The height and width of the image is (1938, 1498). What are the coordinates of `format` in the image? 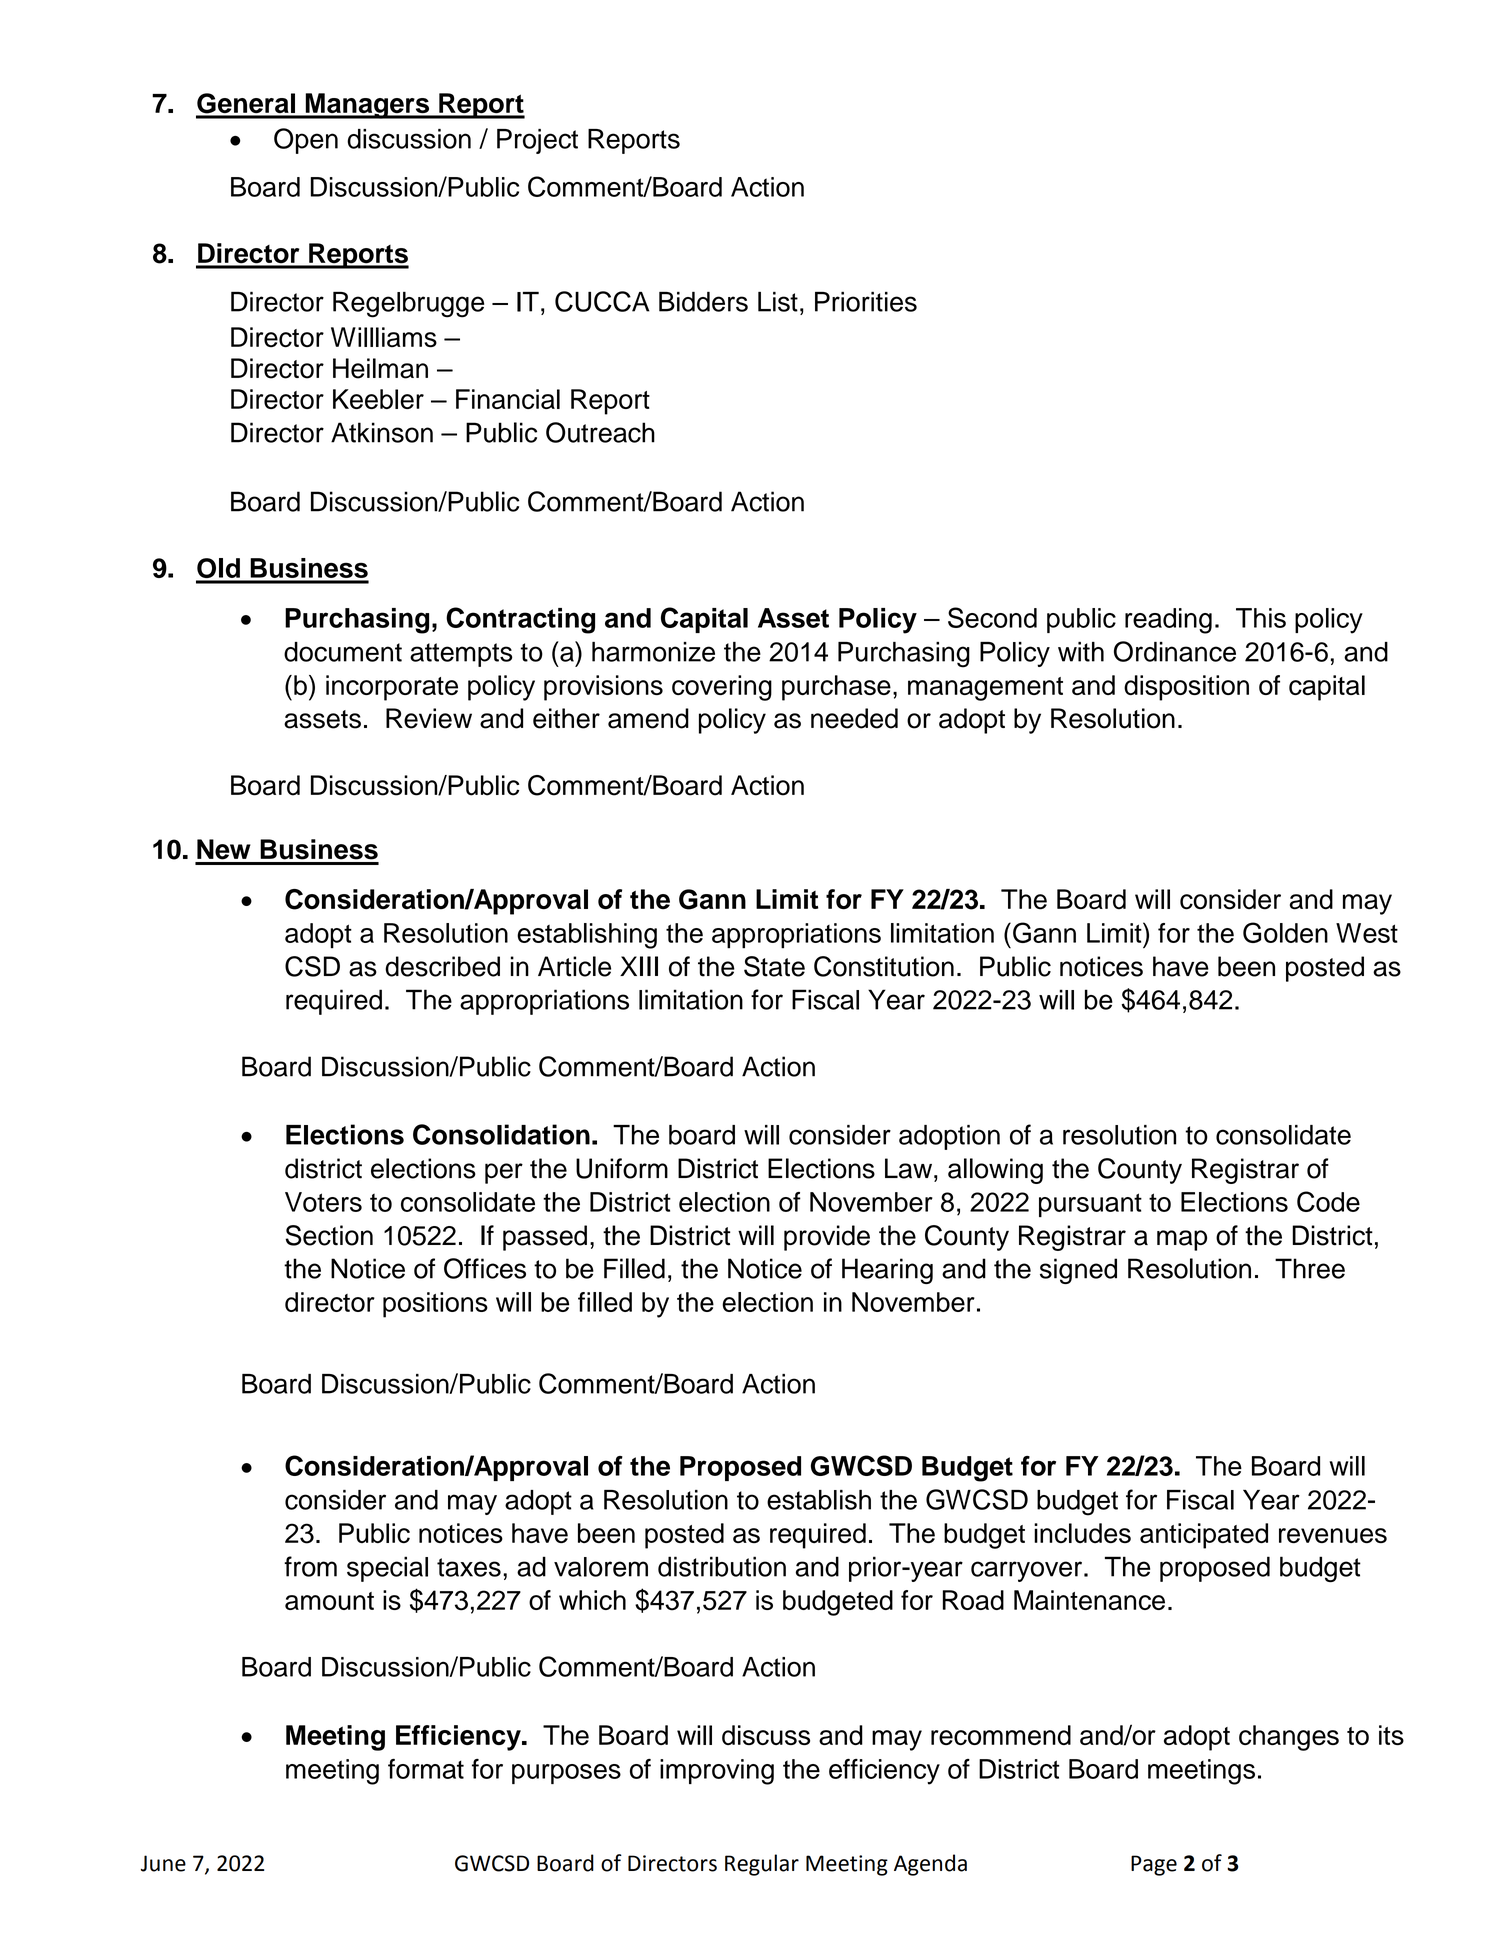 It's located at (426, 1769).
